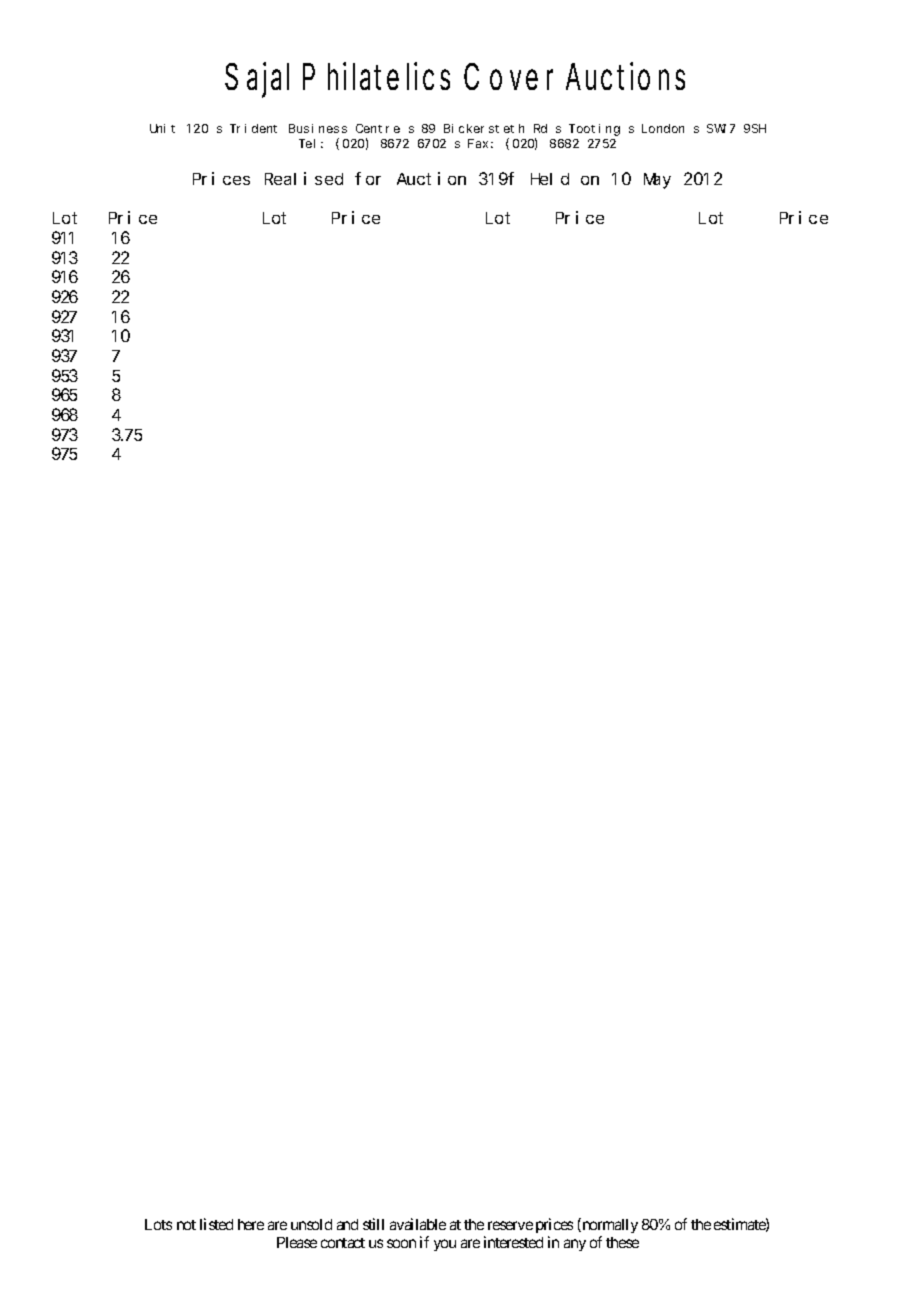 The height and width of the document is (1308, 924). I want to click on Unit, so click(162, 128).
